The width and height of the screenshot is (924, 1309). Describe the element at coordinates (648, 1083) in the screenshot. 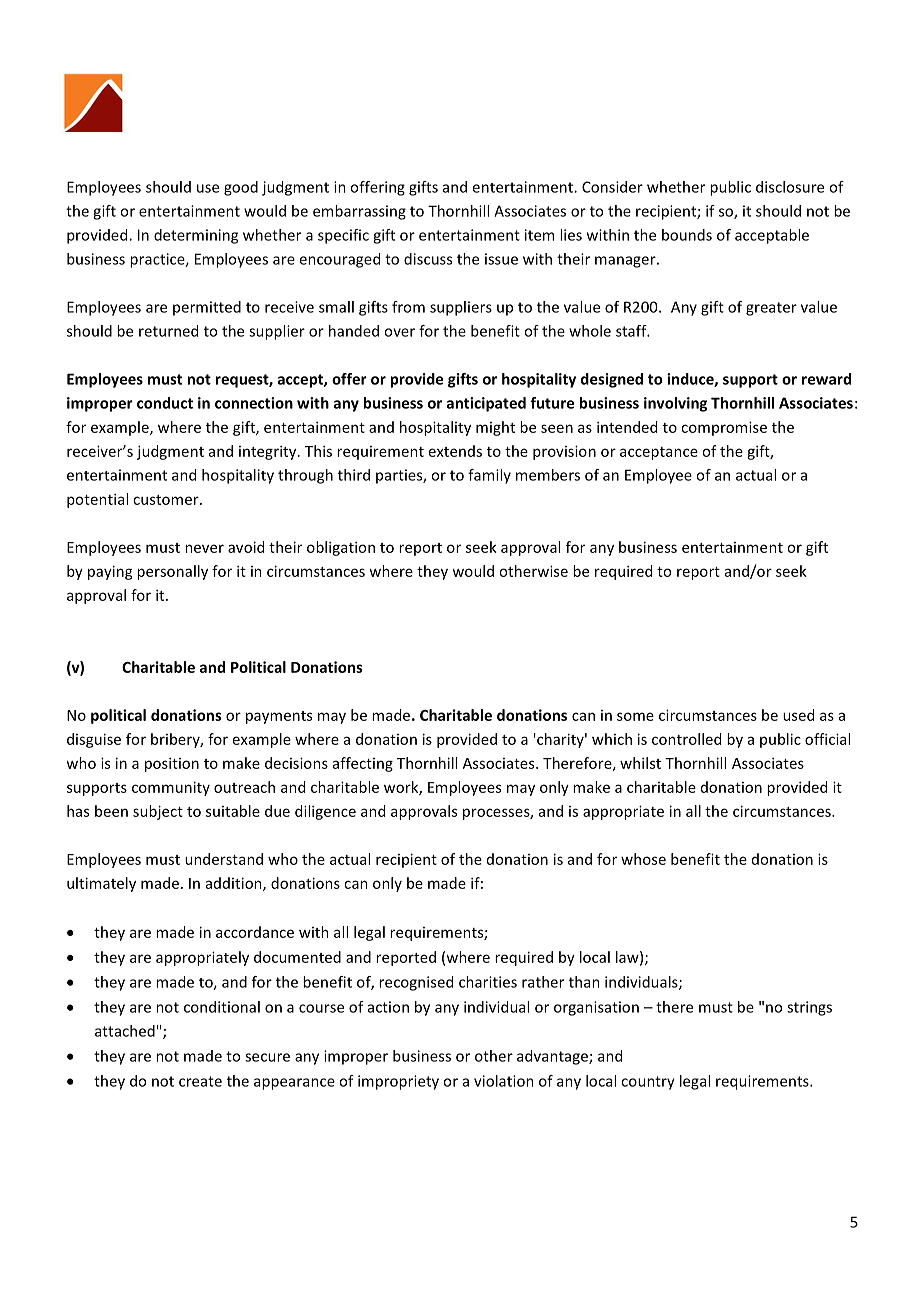

I see `country` at that location.
